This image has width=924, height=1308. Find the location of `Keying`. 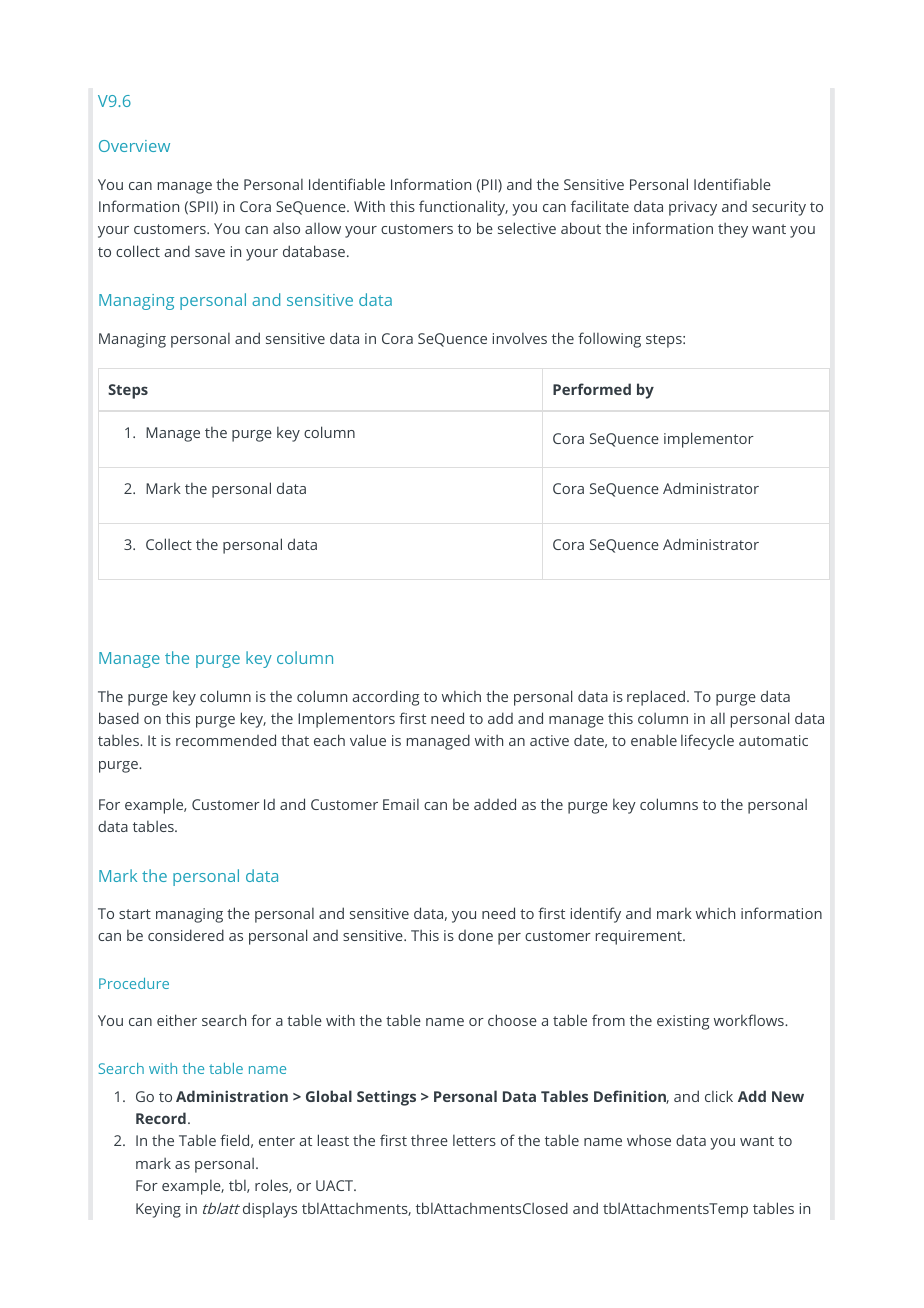

Keying is located at coordinates (158, 1210).
